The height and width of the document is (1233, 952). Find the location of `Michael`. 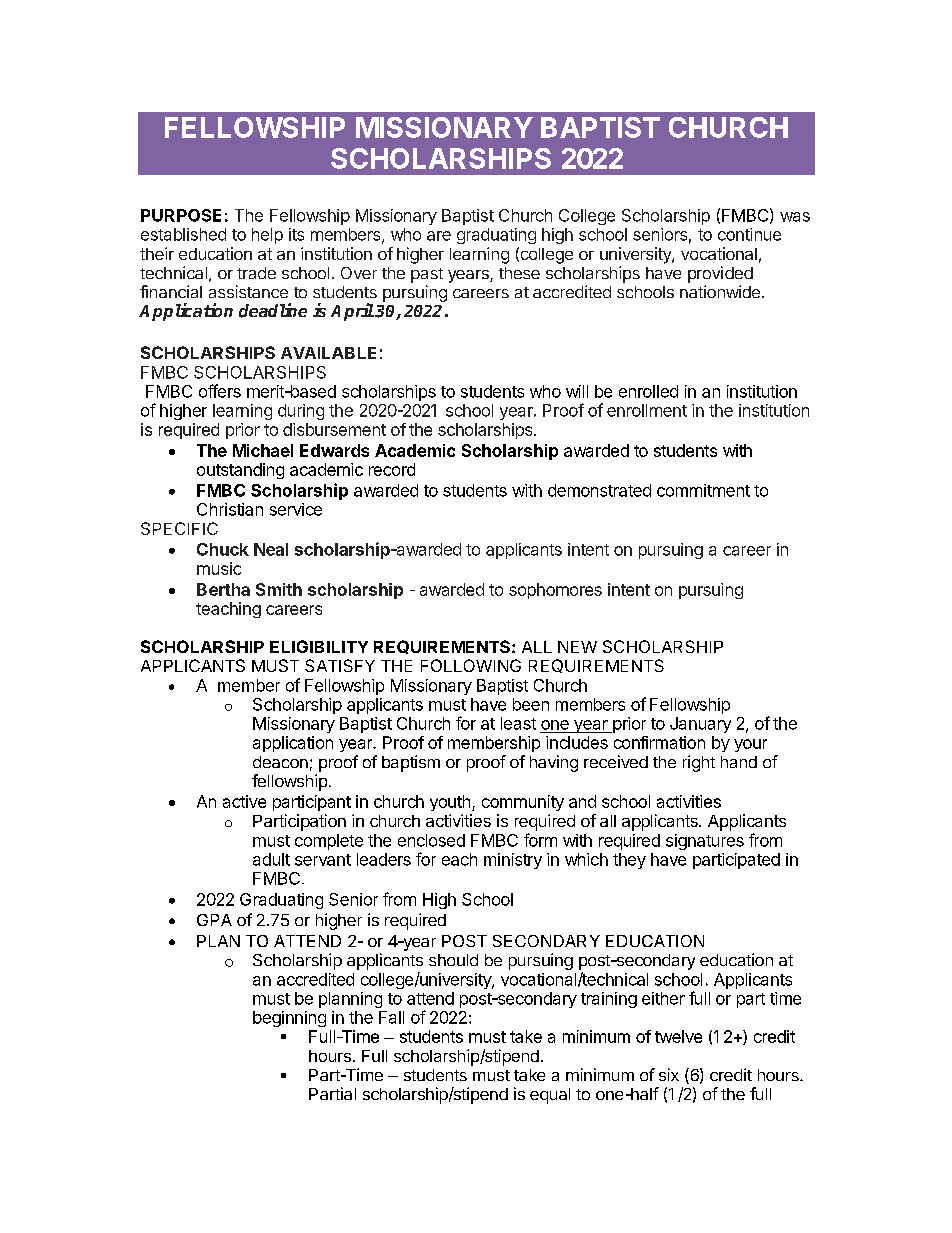

Michael is located at coordinates (263, 450).
